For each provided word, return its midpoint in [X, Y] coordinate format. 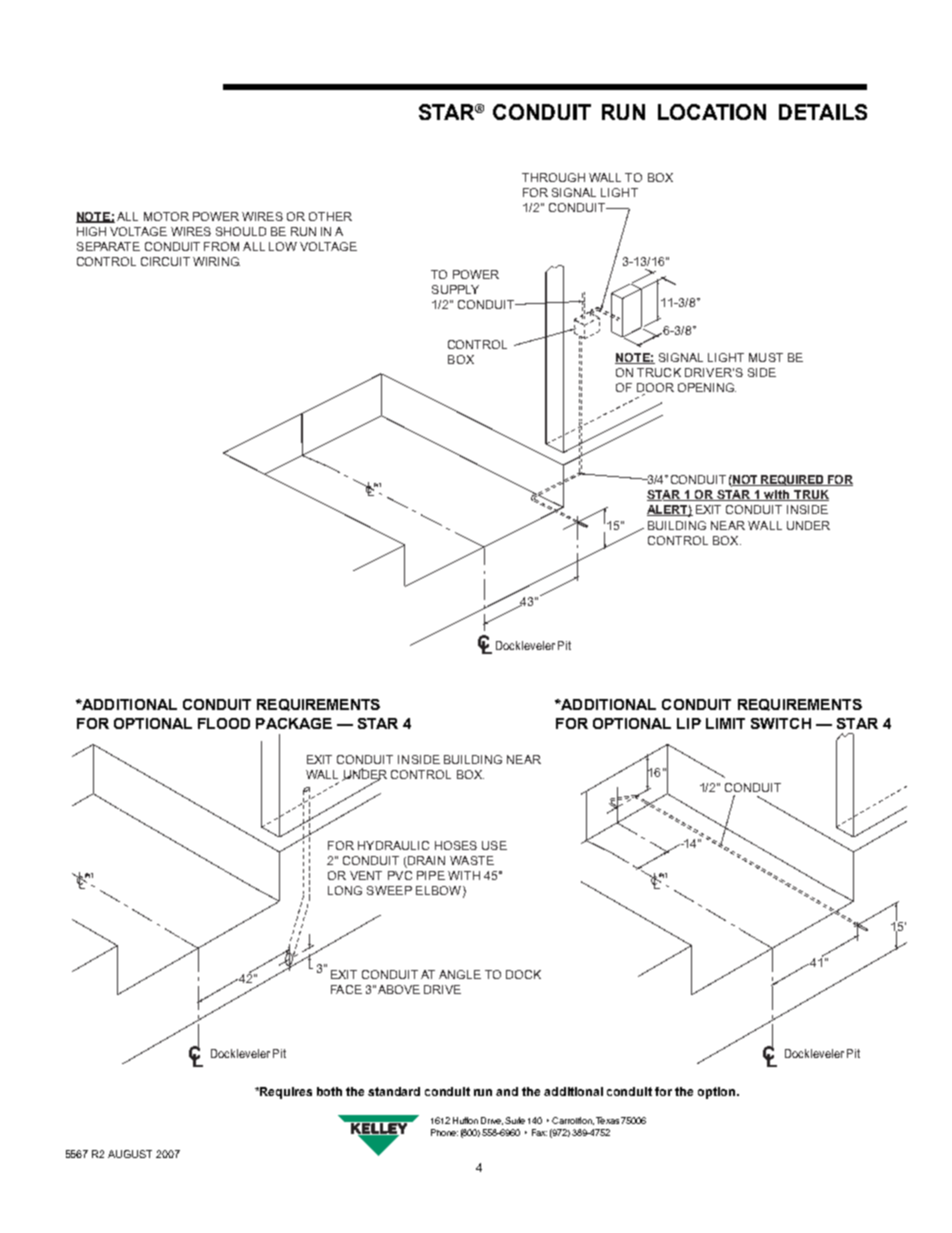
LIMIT [725, 723]
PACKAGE [294, 723]
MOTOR [166, 216]
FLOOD [224, 723]
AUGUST [130, 1154]
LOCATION [712, 112]
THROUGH [553, 177]
